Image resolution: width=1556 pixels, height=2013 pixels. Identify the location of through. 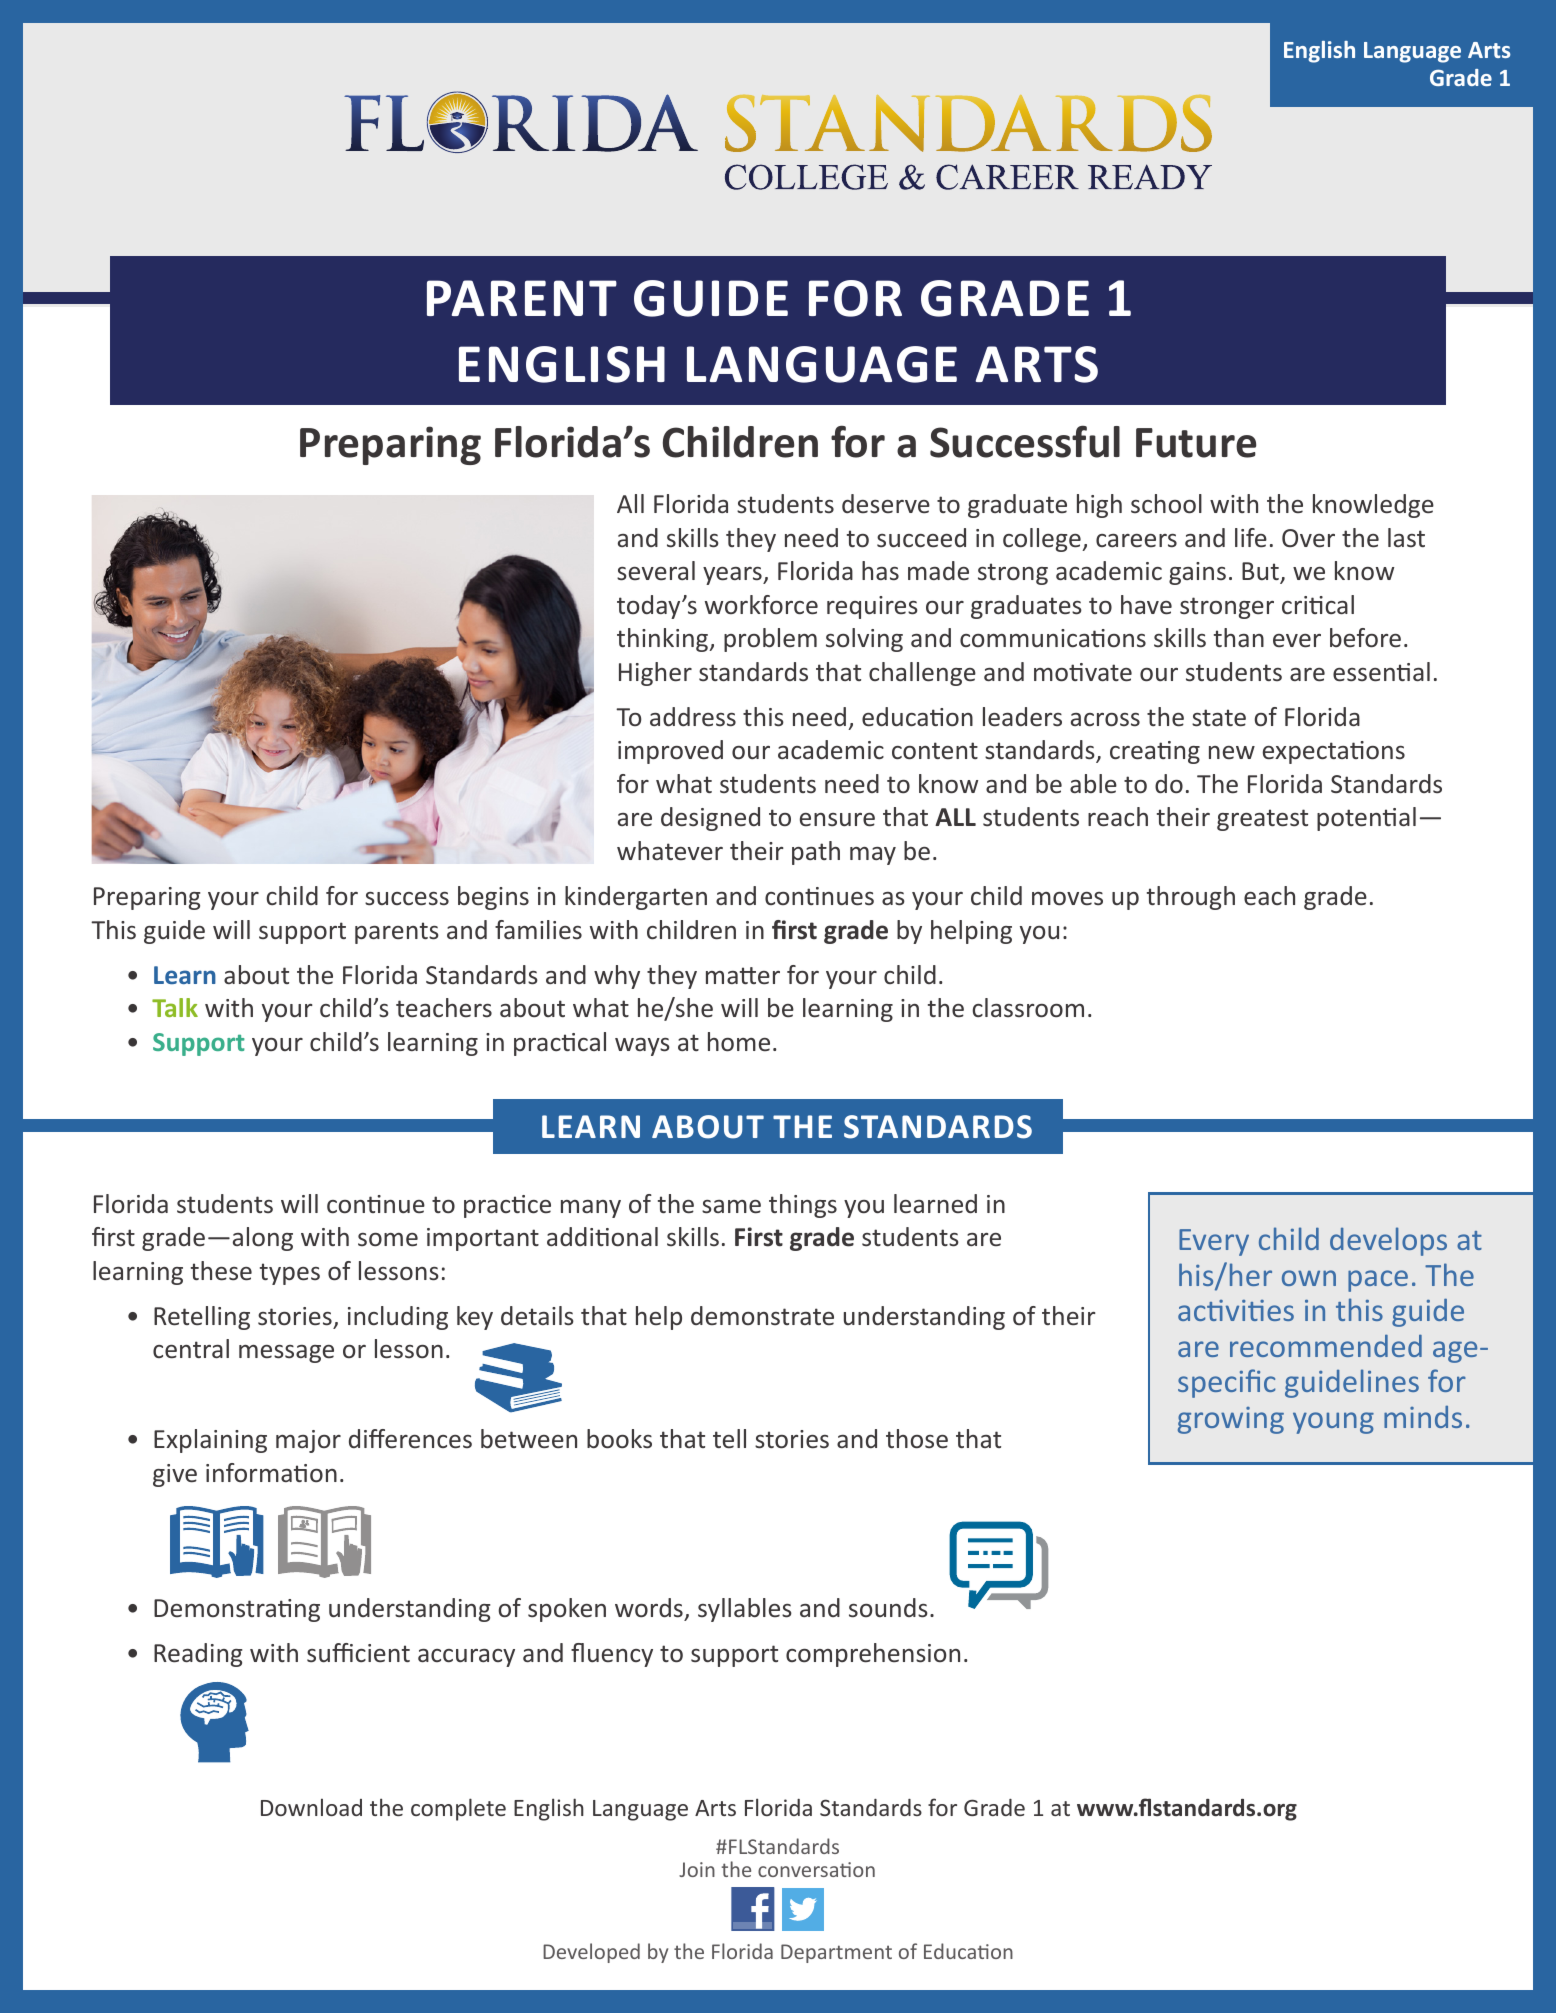
(1191, 898).
